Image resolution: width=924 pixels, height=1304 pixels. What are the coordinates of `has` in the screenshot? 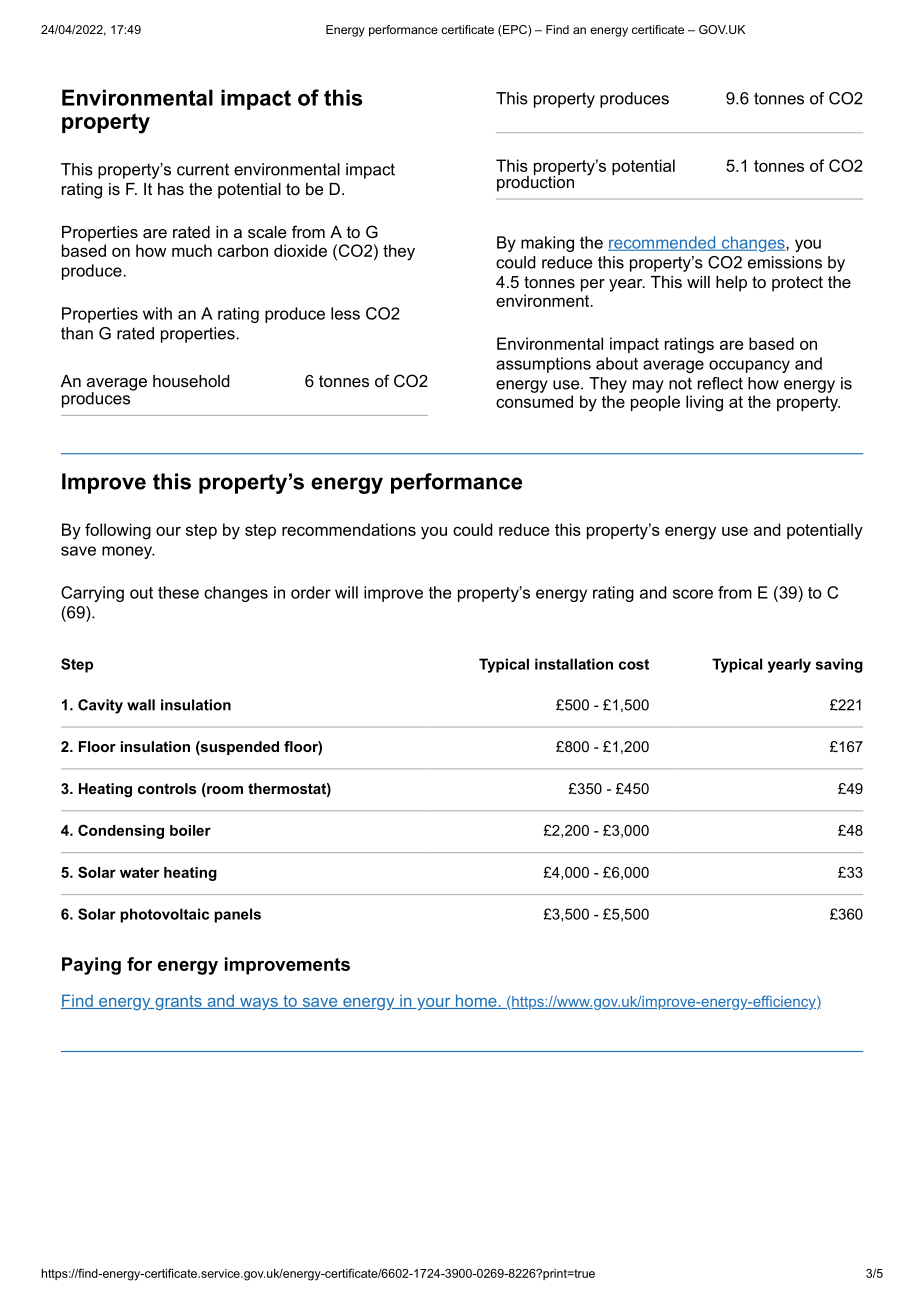 It's located at (171, 189).
